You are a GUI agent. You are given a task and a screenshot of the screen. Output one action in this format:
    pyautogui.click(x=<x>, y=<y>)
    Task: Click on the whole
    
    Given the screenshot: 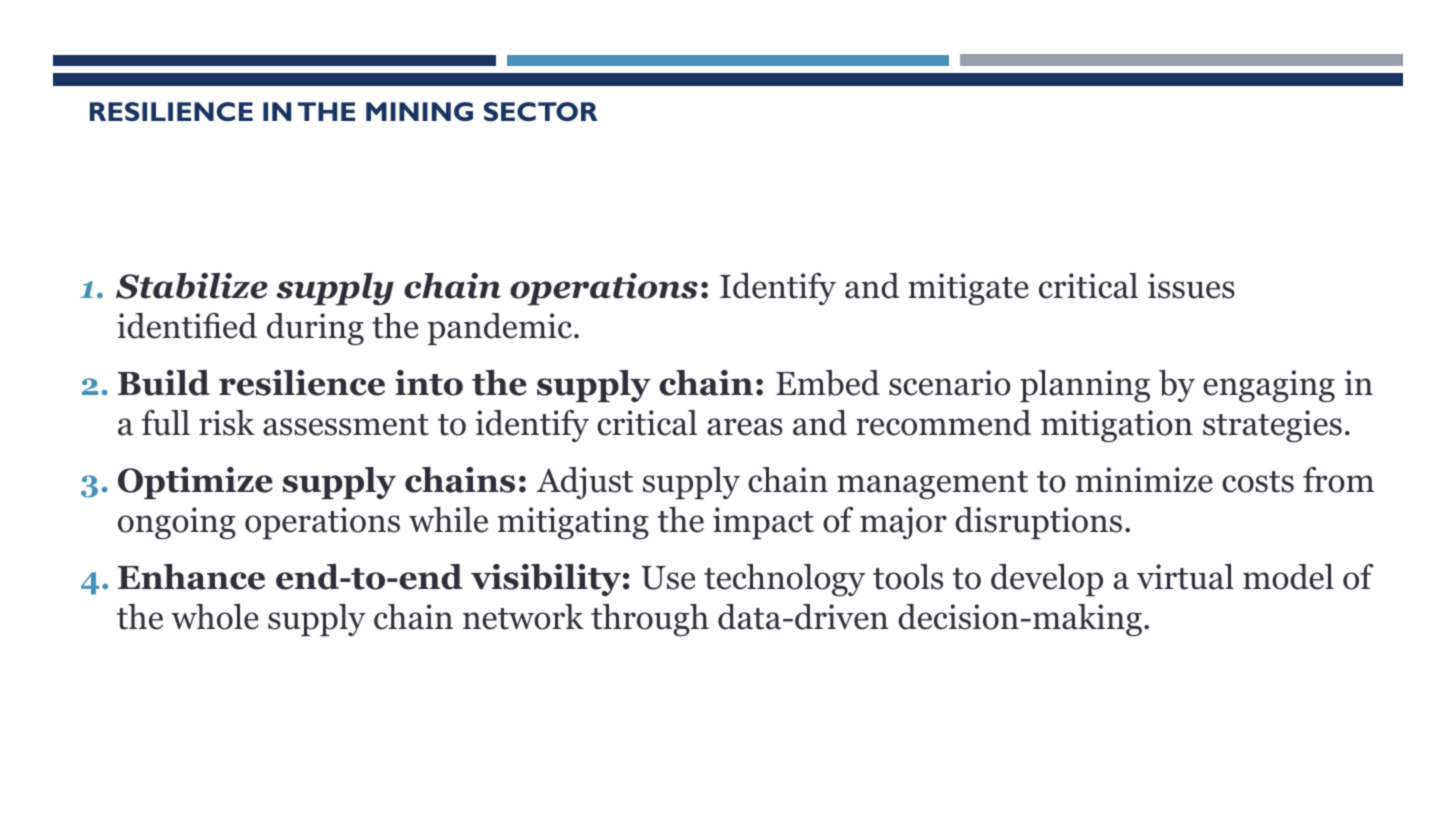 What is the action you would take?
    pyautogui.click(x=215, y=617)
